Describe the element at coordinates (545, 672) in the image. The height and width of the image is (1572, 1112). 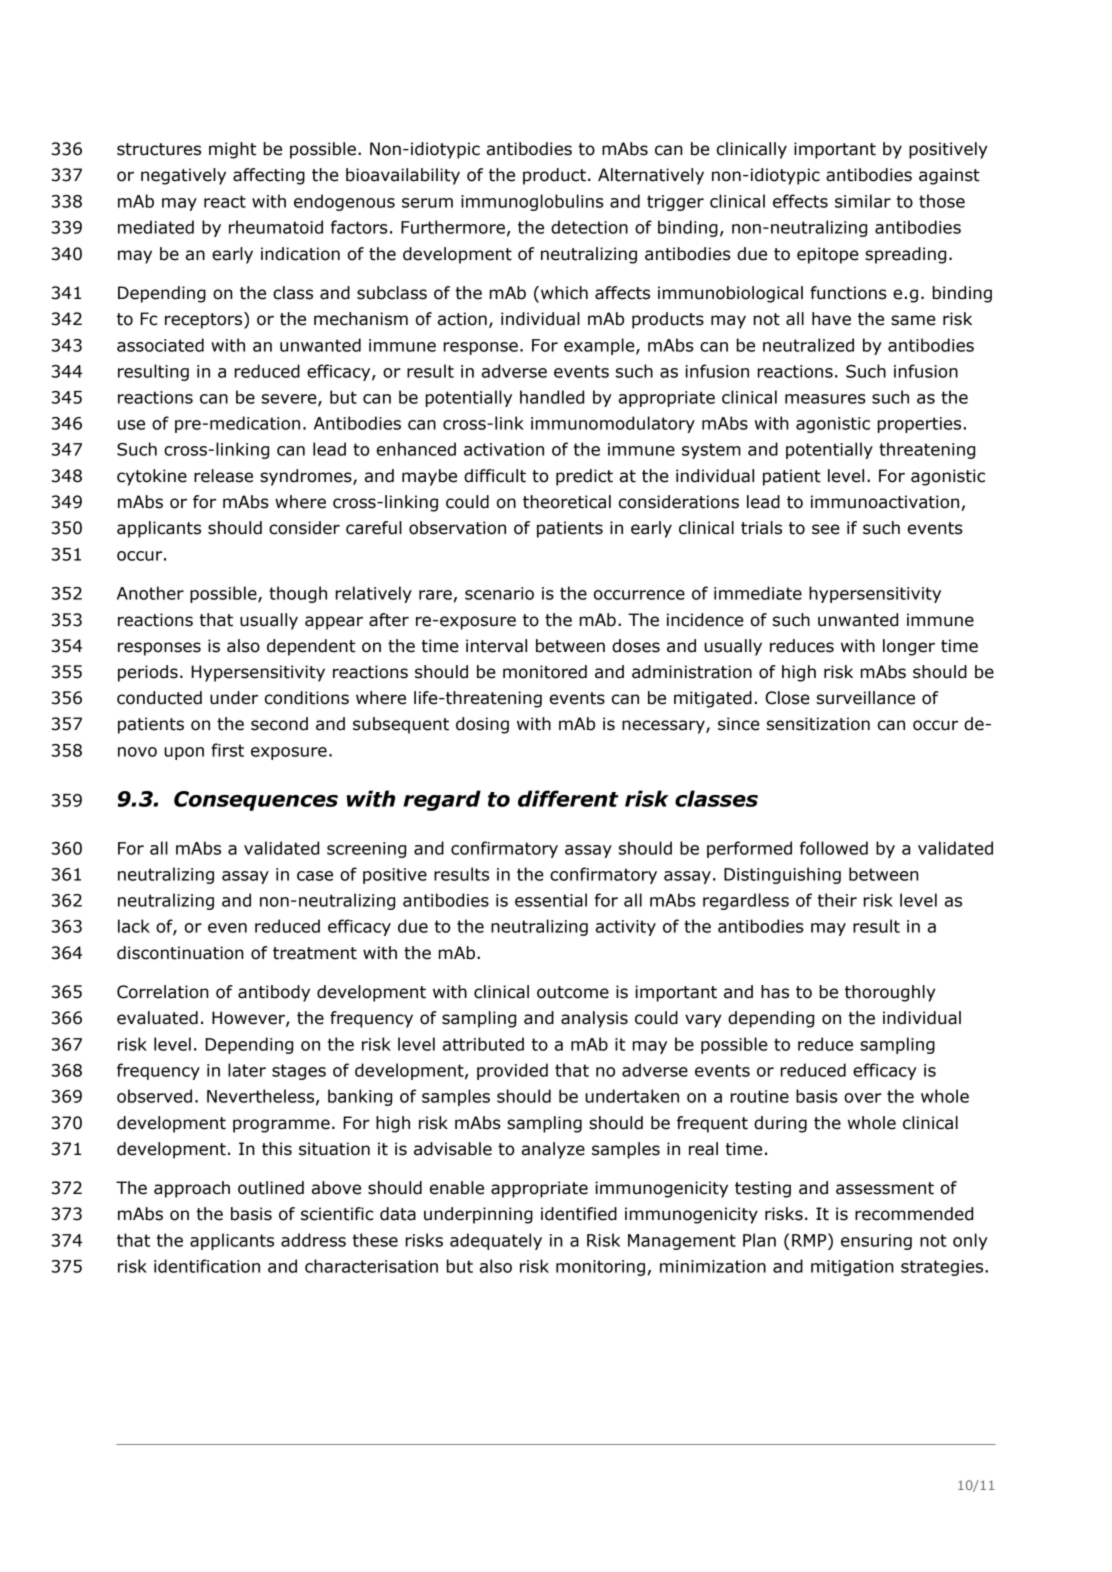
I see `monitored` at that location.
